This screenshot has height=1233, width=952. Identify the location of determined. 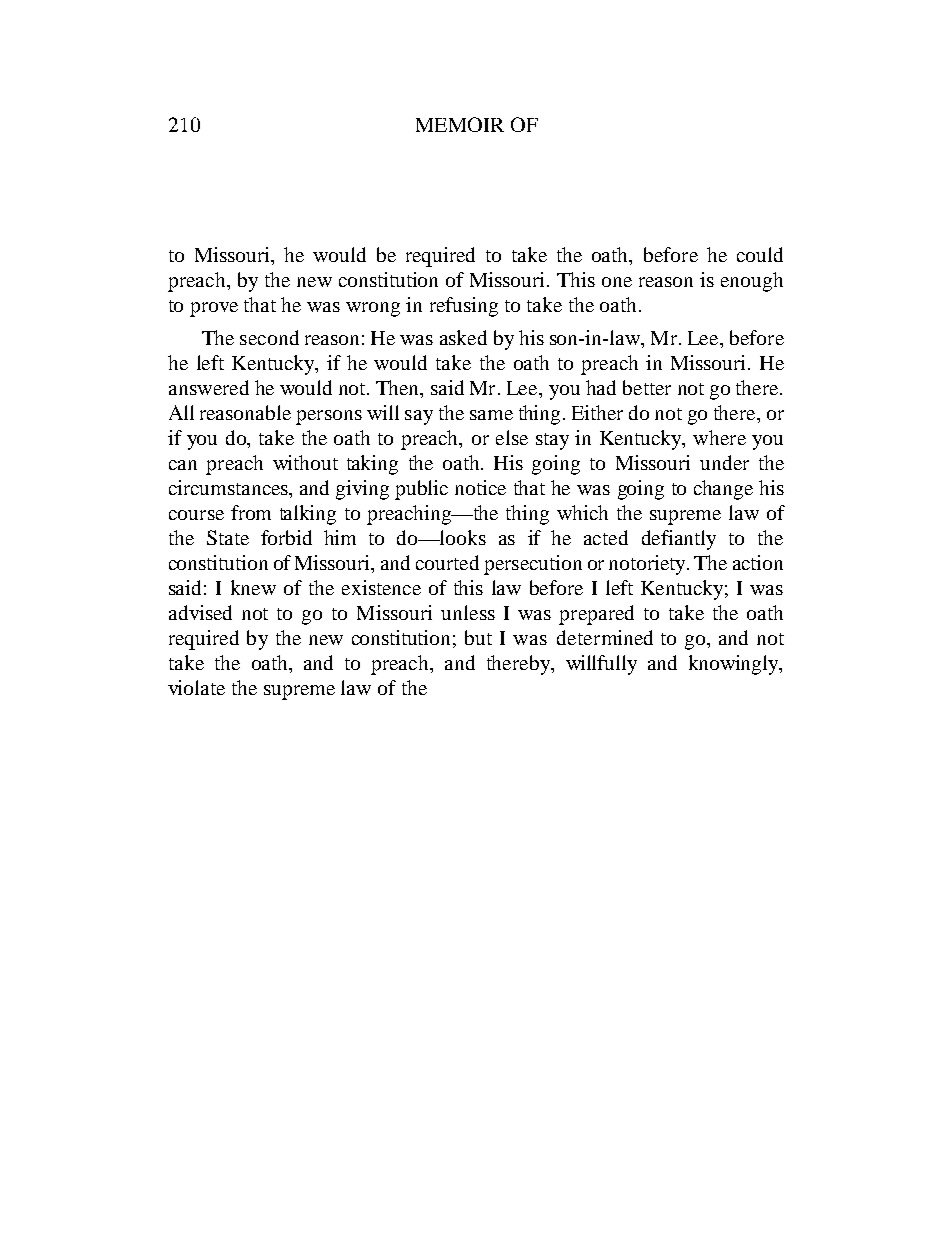
(605, 637).
